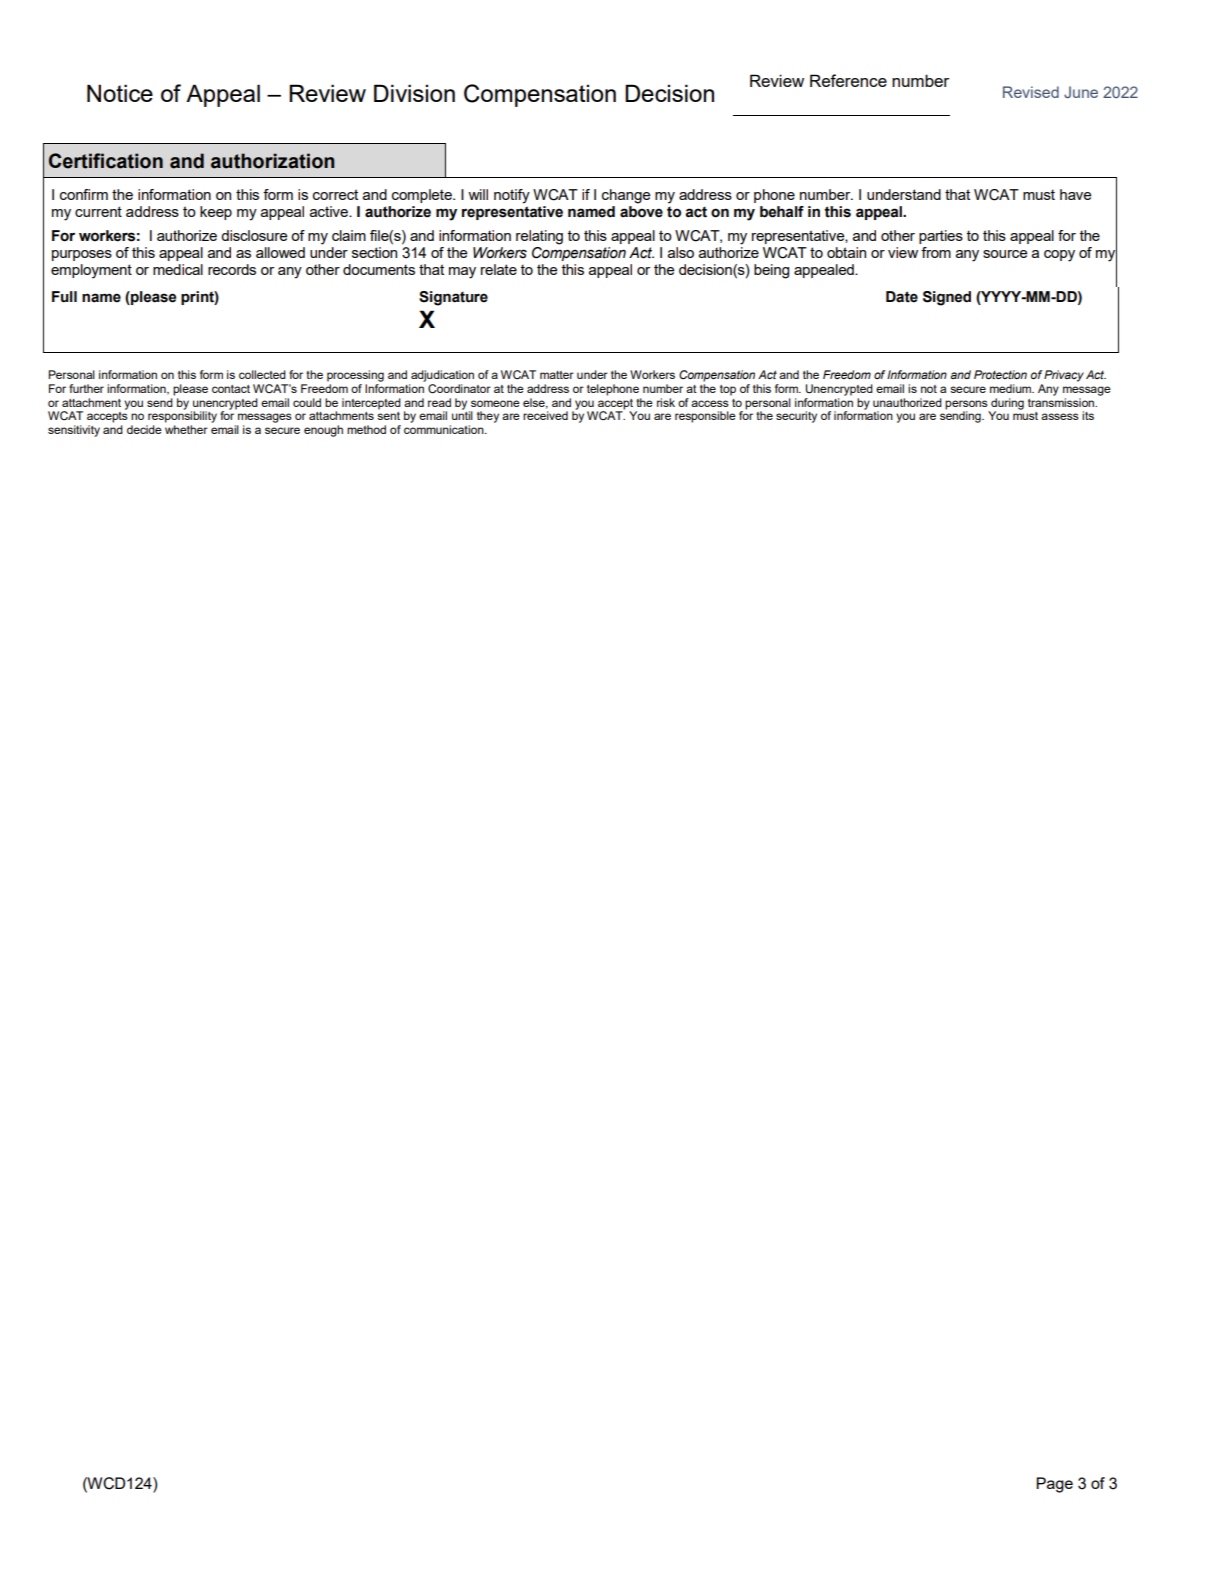 Image resolution: width=1219 pixels, height=1578 pixels. I want to click on Page, so click(1054, 1485).
